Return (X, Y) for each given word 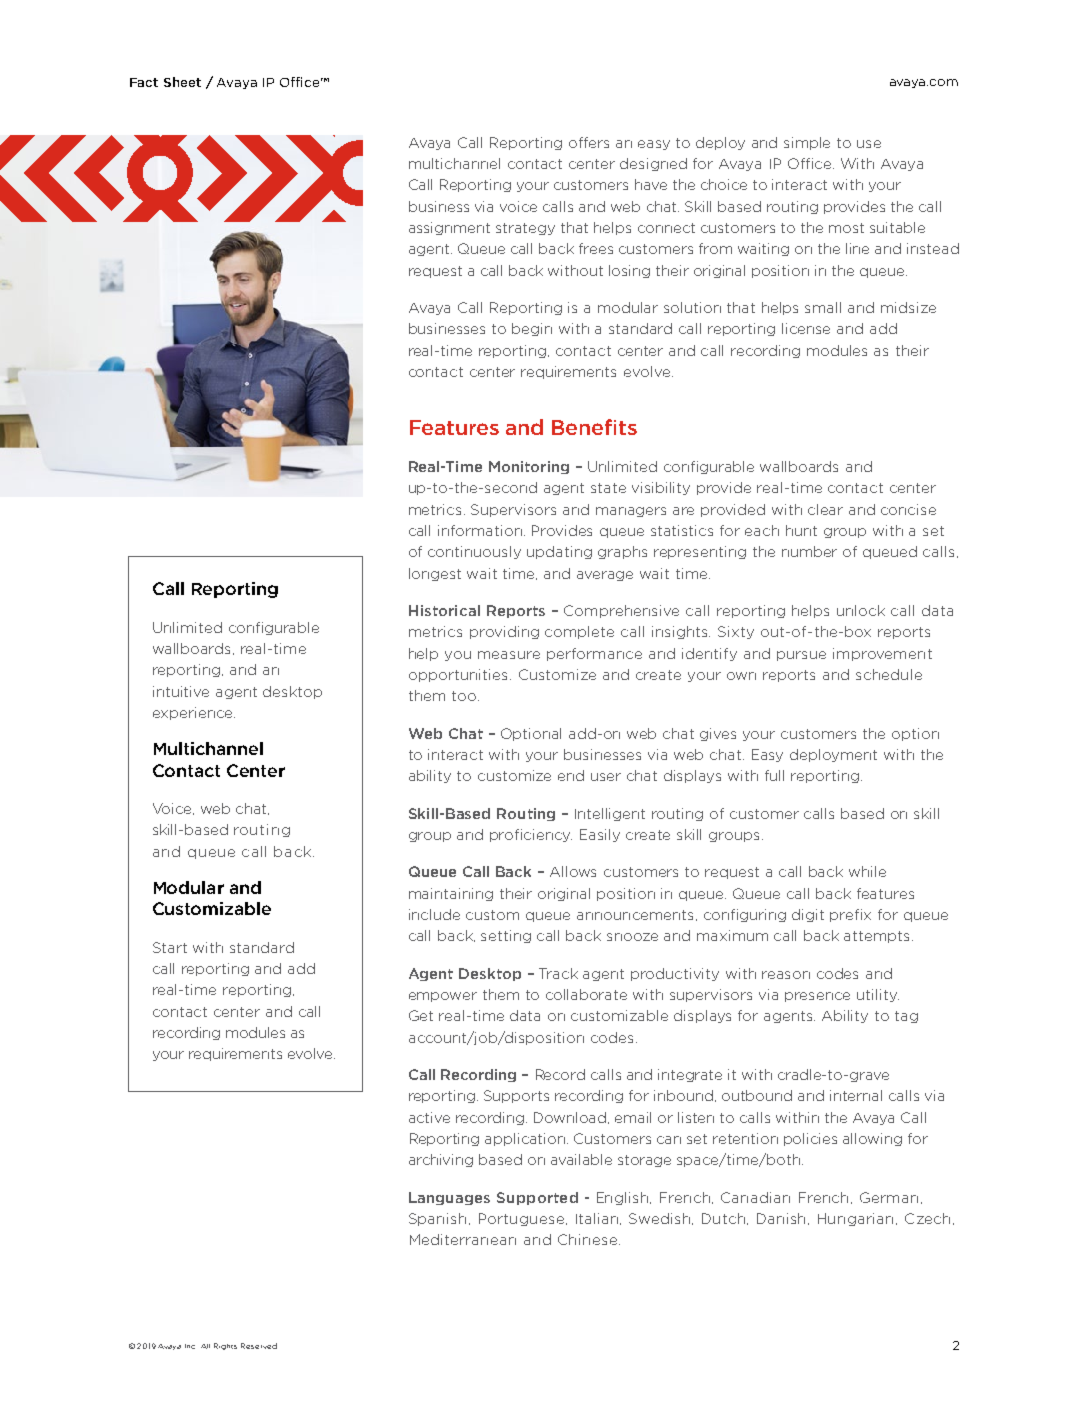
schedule (889, 674)
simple (807, 143)
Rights (225, 1346)
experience (194, 713)
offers (589, 142)
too (465, 696)
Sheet (182, 82)
